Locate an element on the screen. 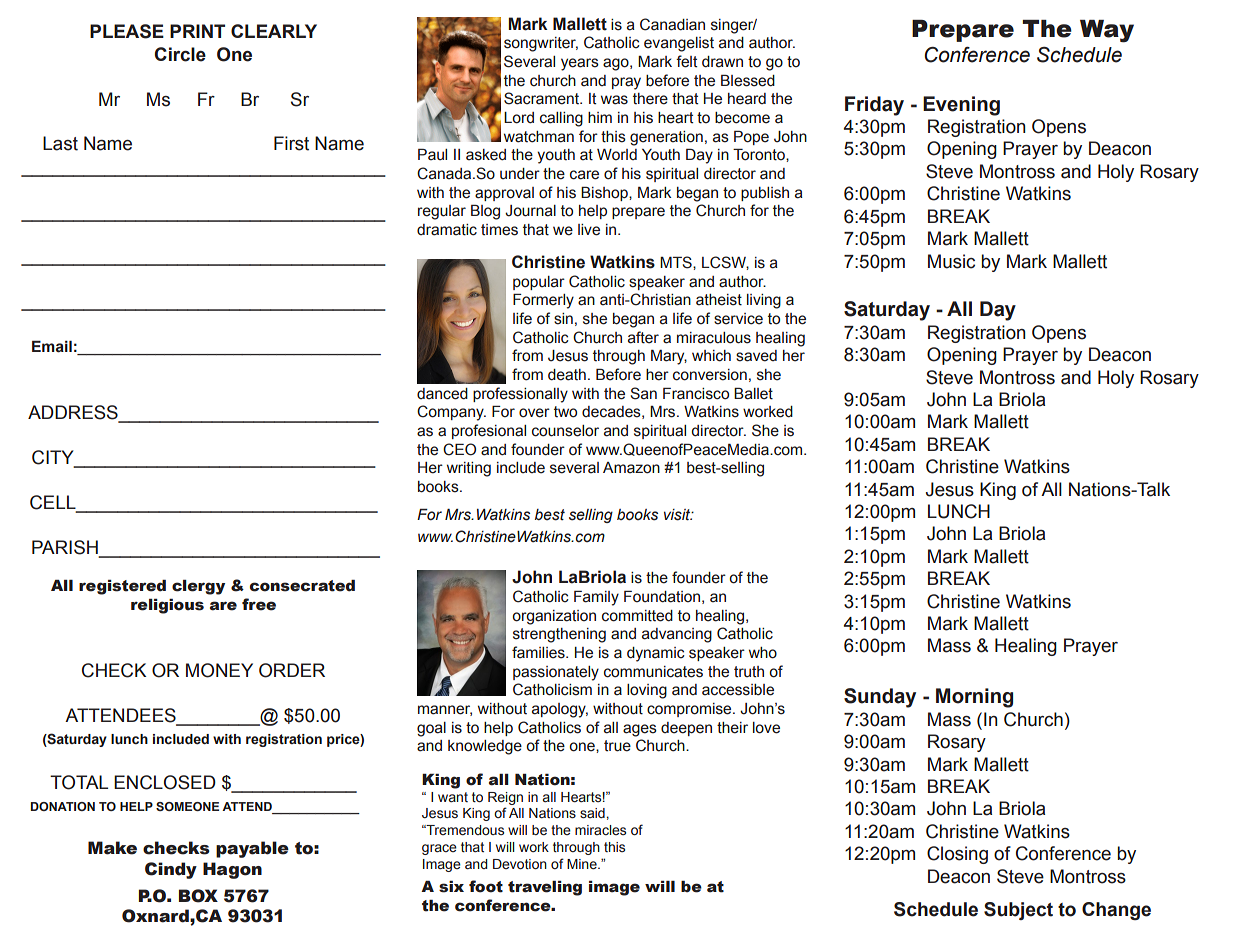 This screenshot has width=1233, height=952. traveling is located at coordinates (545, 888).
